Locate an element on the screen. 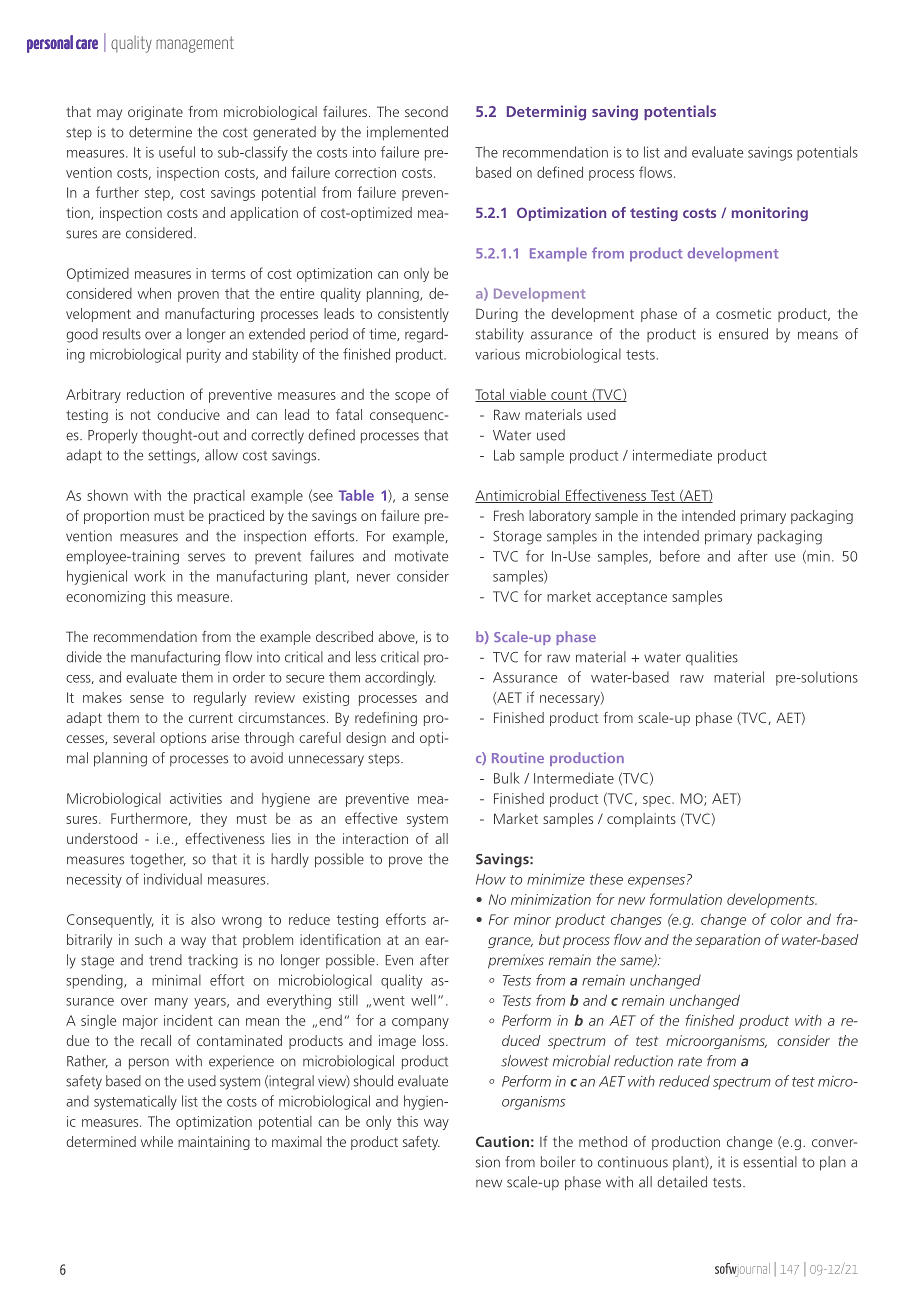 Image resolution: width=924 pixels, height=1308 pixels. complaints is located at coordinates (641, 820).
